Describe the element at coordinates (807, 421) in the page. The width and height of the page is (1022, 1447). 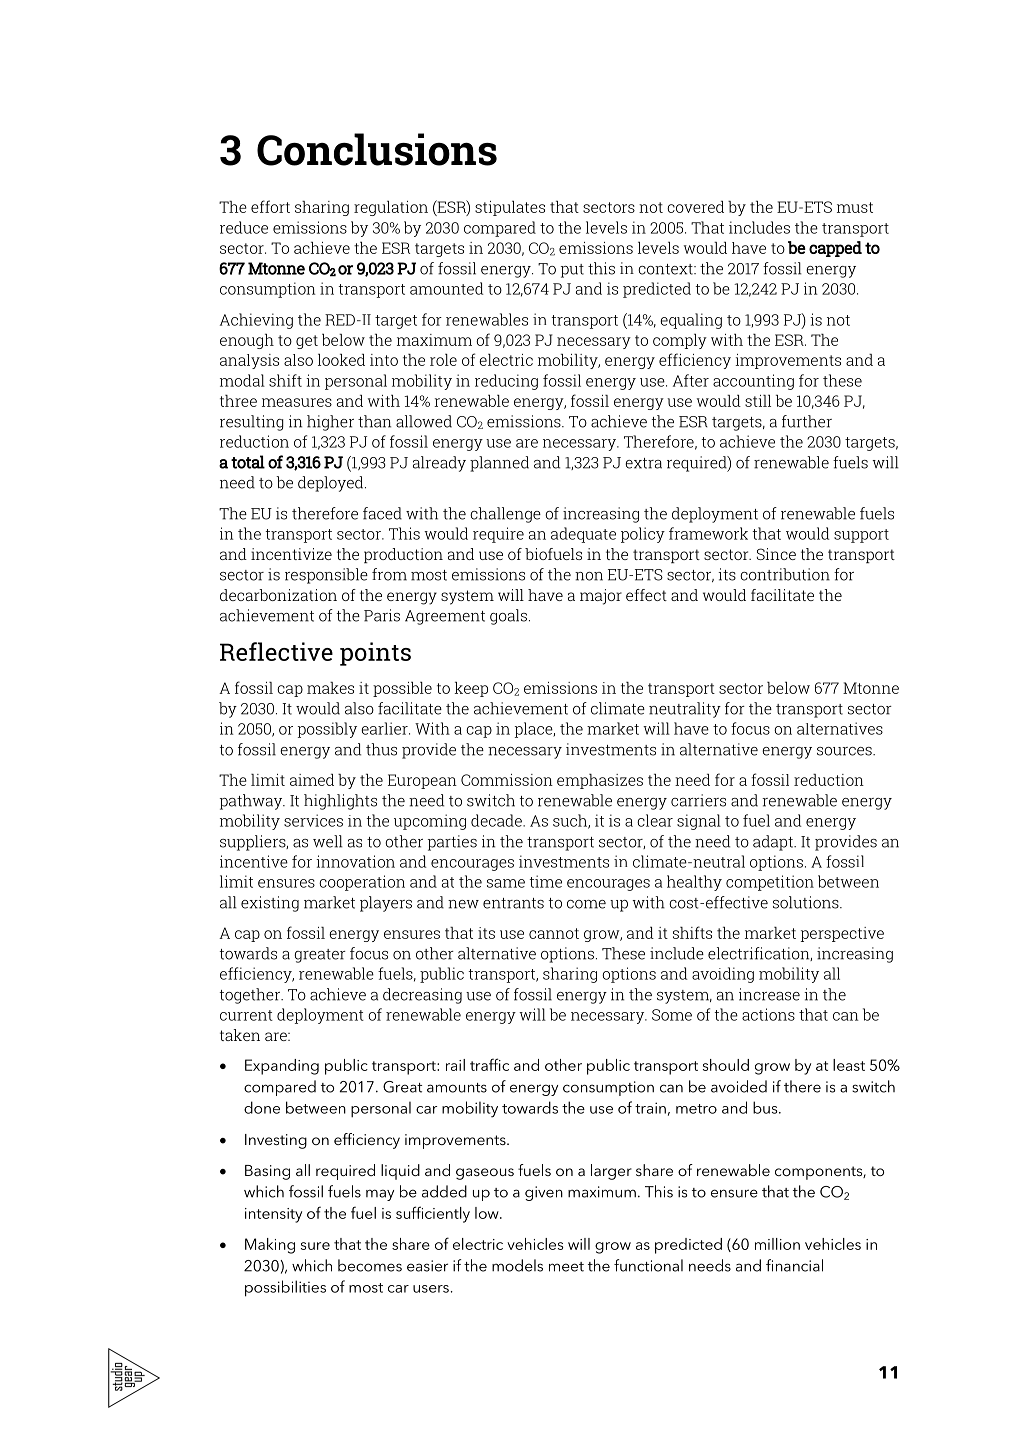
I see `further` at that location.
